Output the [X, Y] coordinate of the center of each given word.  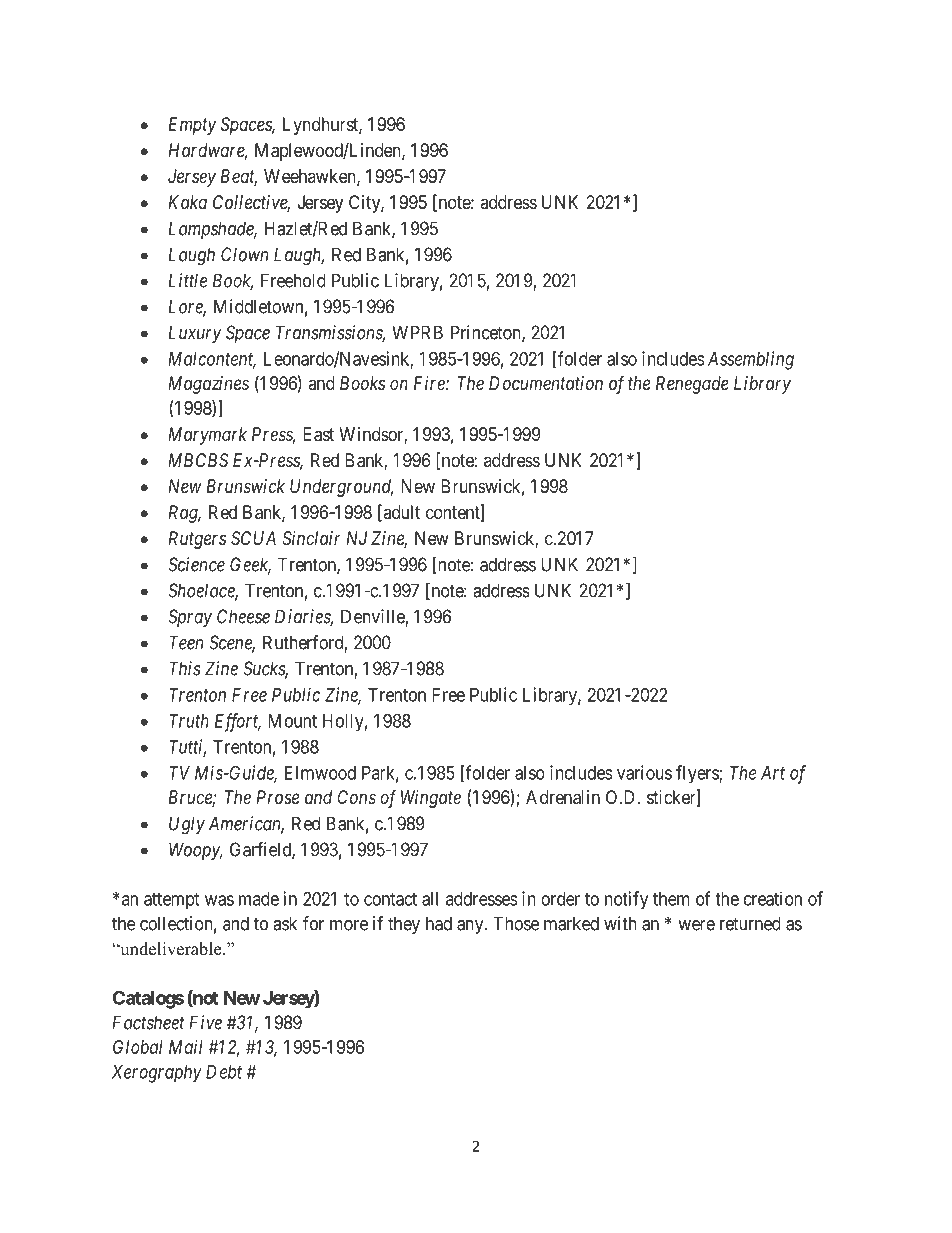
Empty [192, 126]
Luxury [195, 334]
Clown [244, 254]
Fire [430, 383]
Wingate [431, 799]
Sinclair [311, 538]
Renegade [692, 385]
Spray [190, 618]
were [696, 925]
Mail [186, 1047]
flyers [698, 774]
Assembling [751, 360]
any [471, 927]
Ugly [187, 825]
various [644, 772]
